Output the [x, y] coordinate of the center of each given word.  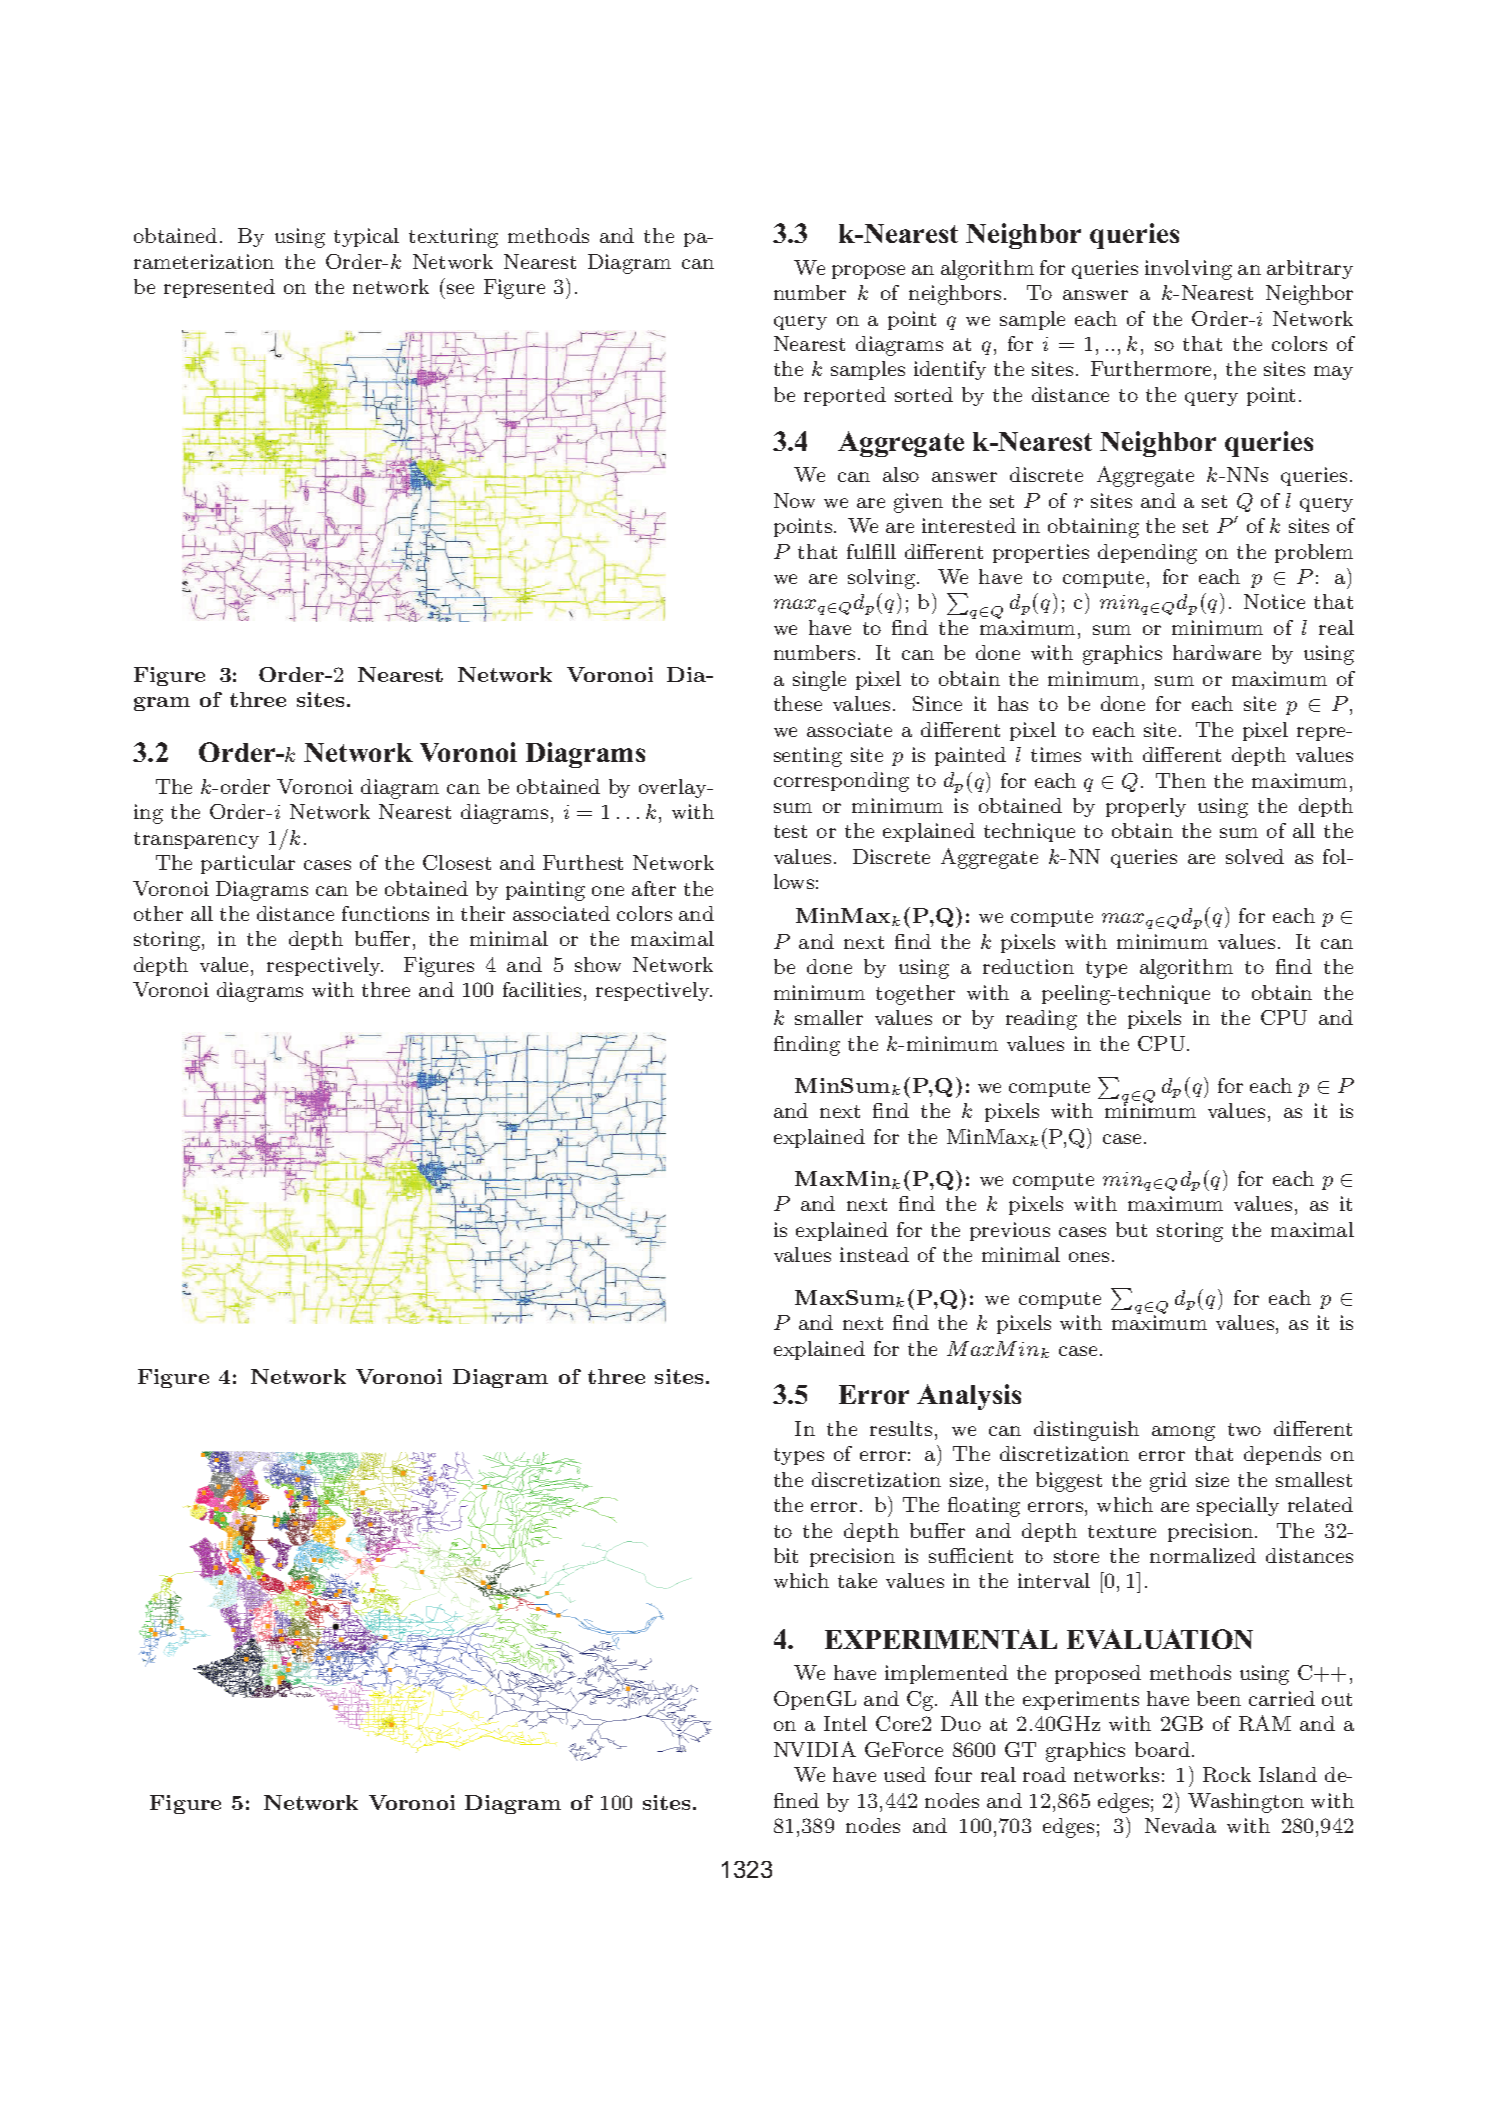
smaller [829, 1017]
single [819, 681]
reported [845, 396]
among [1183, 1433]
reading [1041, 1020]
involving [1188, 270]
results [901, 1428]
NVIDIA [815, 1749]
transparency [196, 840]
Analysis [969, 1397]
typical [366, 237]
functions [385, 913]
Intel [845, 1723]
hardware [1217, 652]
